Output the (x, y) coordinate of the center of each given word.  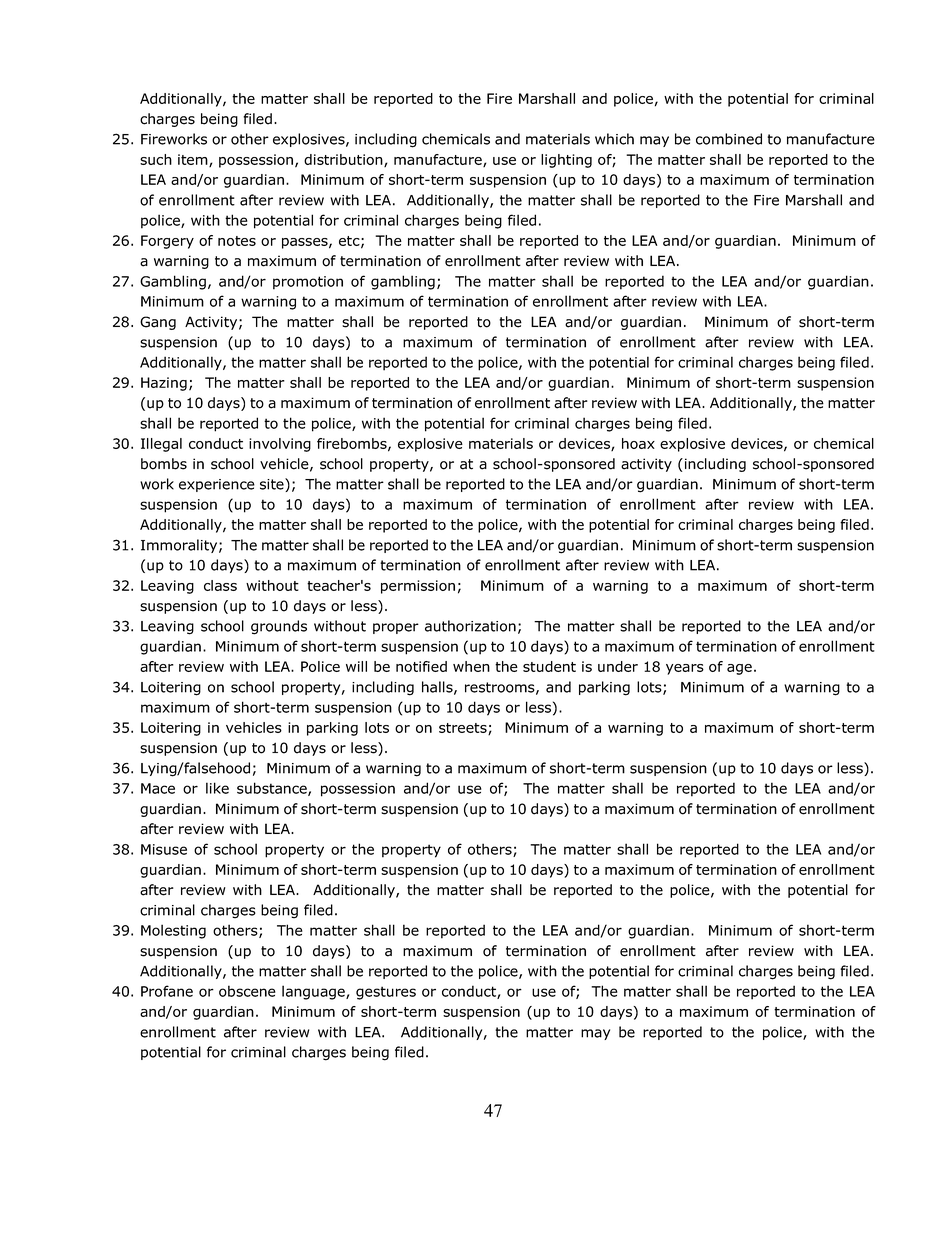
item (194, 160)
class (220, 585)
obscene (247, 991)
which (614, 139)
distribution (344, 160)
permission (418, 587)
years (685, 669)
